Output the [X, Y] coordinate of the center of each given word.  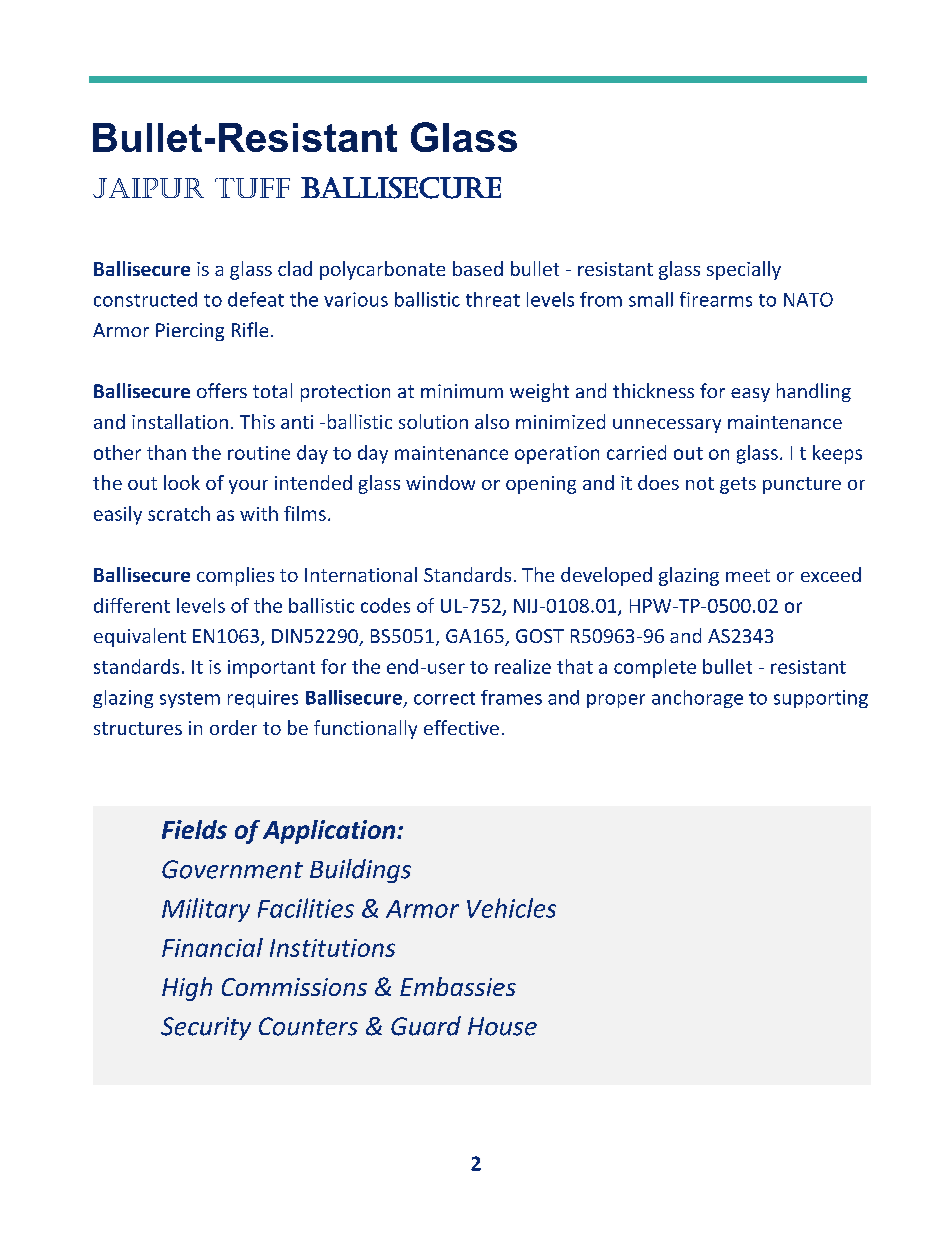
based [478, 268]
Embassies [458, 986]
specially [744, 270]
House [502, 1026]
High [187, 989]
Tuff [252, 188]
